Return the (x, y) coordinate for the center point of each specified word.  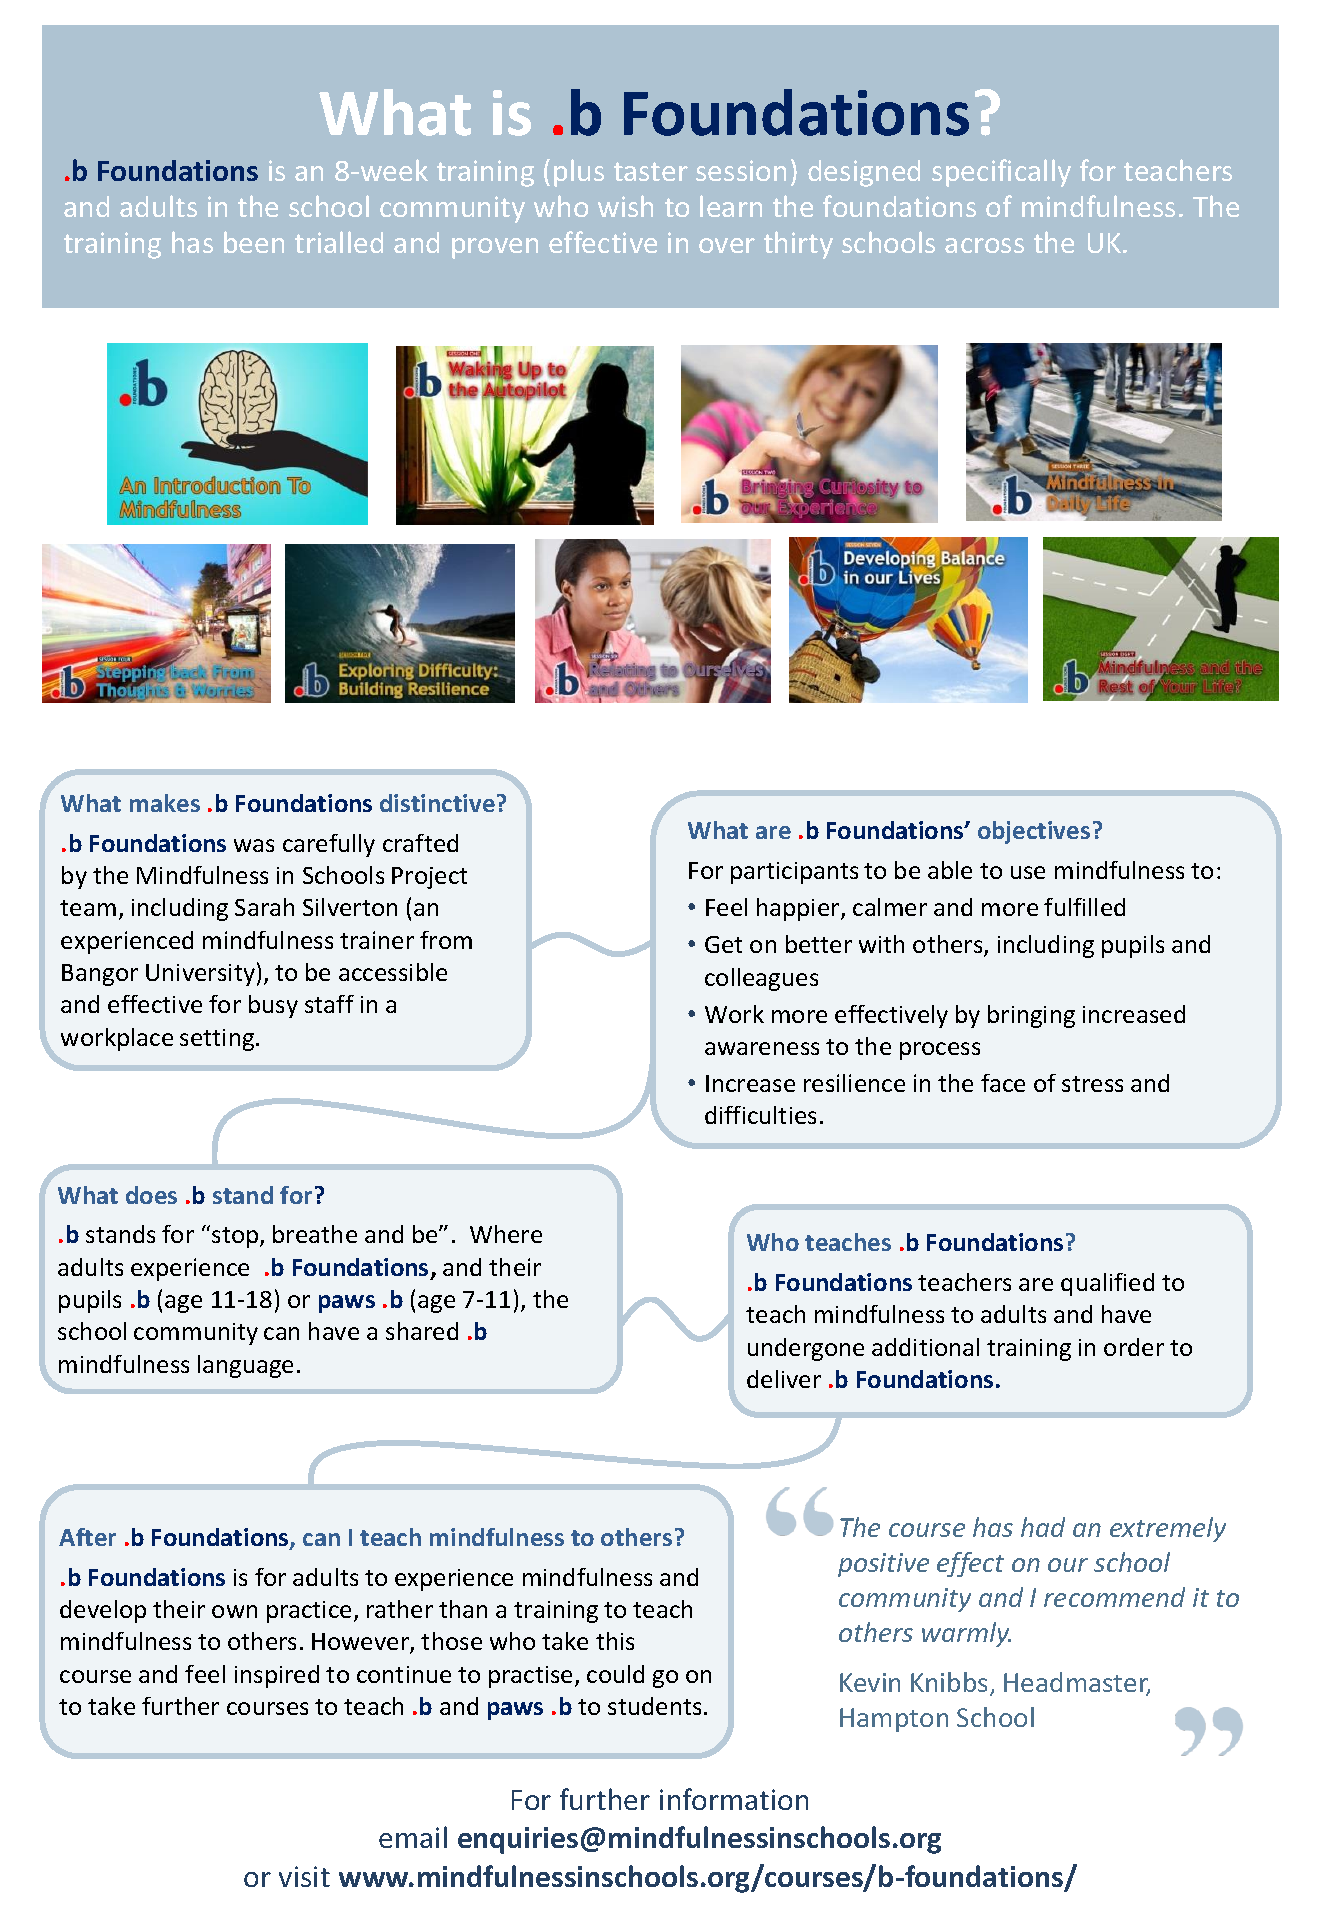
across (984, 245)
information (734, 1799)
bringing (1031, 1016)
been (254, 242)
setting (218, 1040)
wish (625, 206)
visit (304, 1876)
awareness (762, 1048)
